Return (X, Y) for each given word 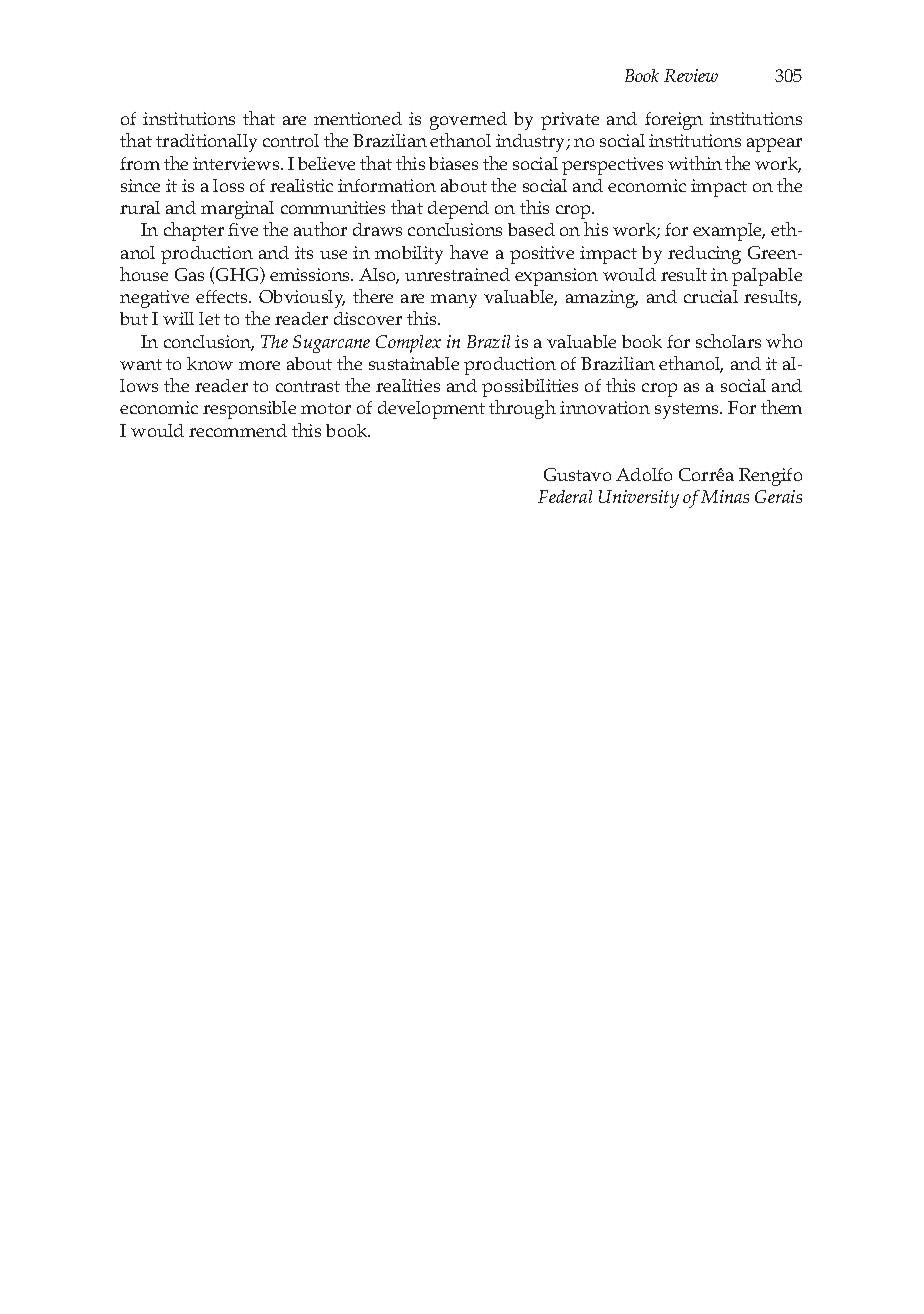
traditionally (206, 143)
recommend (238, 430)
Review (691, 75)
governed (468, 121)
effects (223, 296)
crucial (711, 296)
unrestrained (457, 274)
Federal (565, 496)
